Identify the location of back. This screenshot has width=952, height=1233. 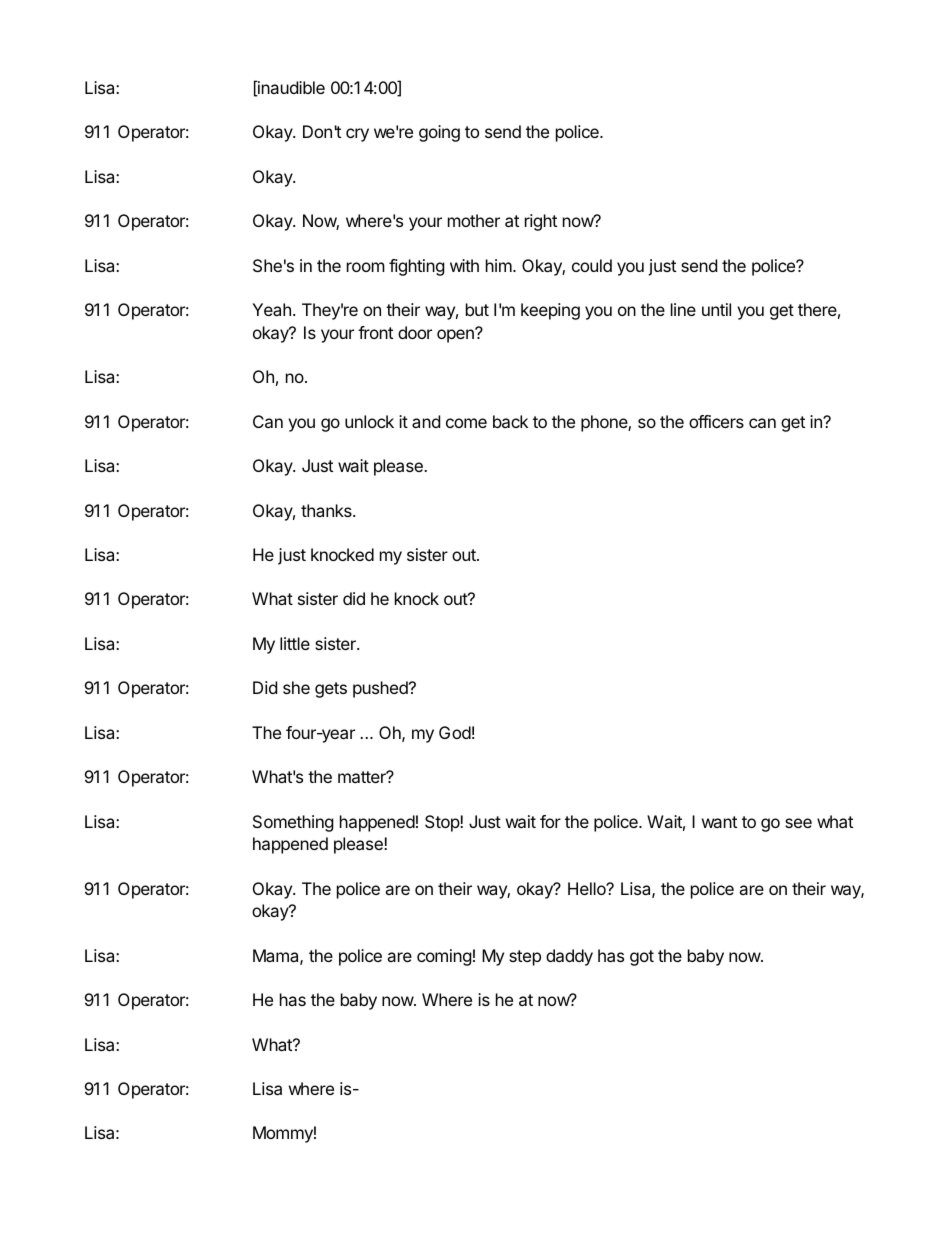
(510, 421).
